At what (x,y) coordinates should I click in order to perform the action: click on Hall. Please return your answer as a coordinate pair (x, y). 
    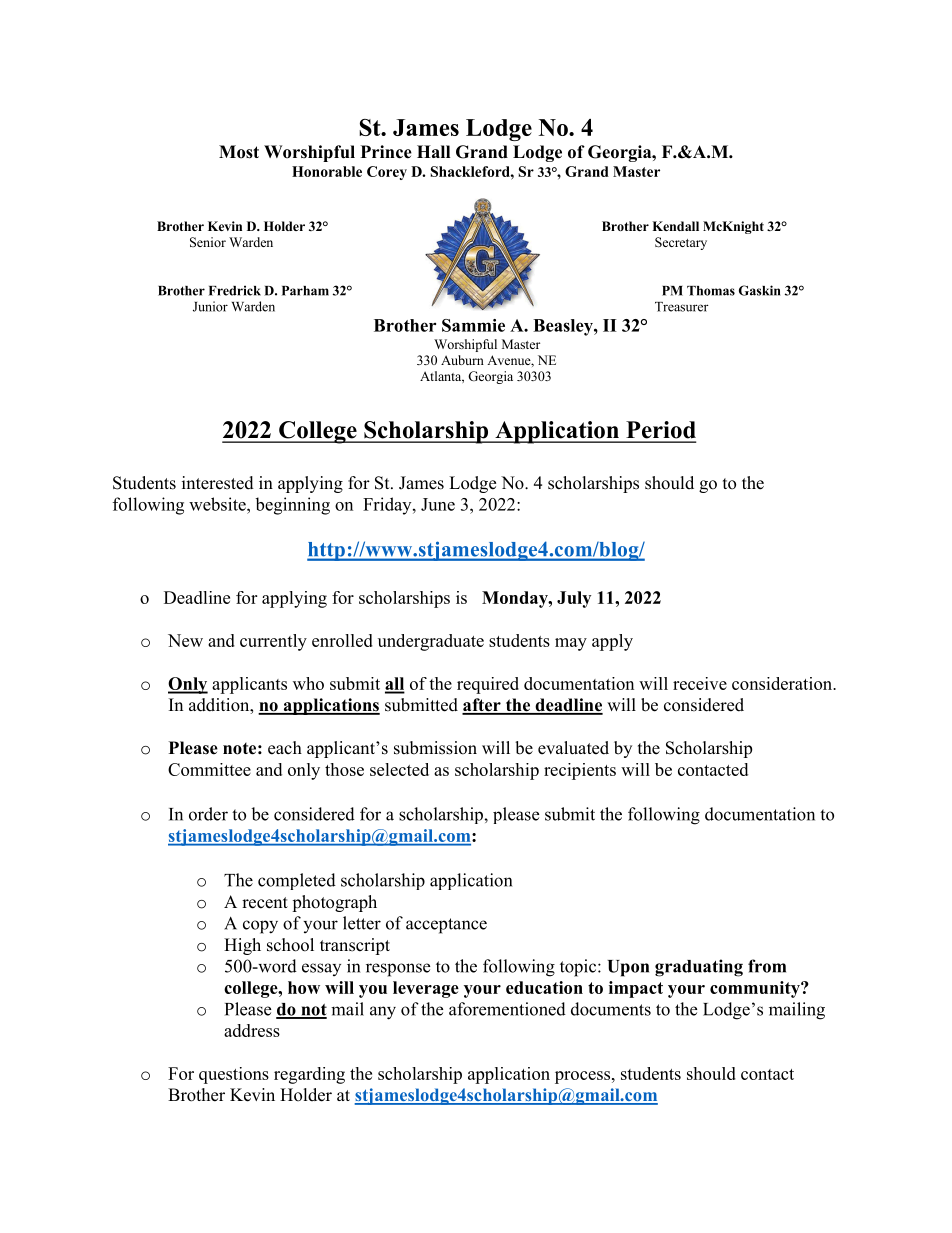
    Looking at the image, I should click on (433, 151).
